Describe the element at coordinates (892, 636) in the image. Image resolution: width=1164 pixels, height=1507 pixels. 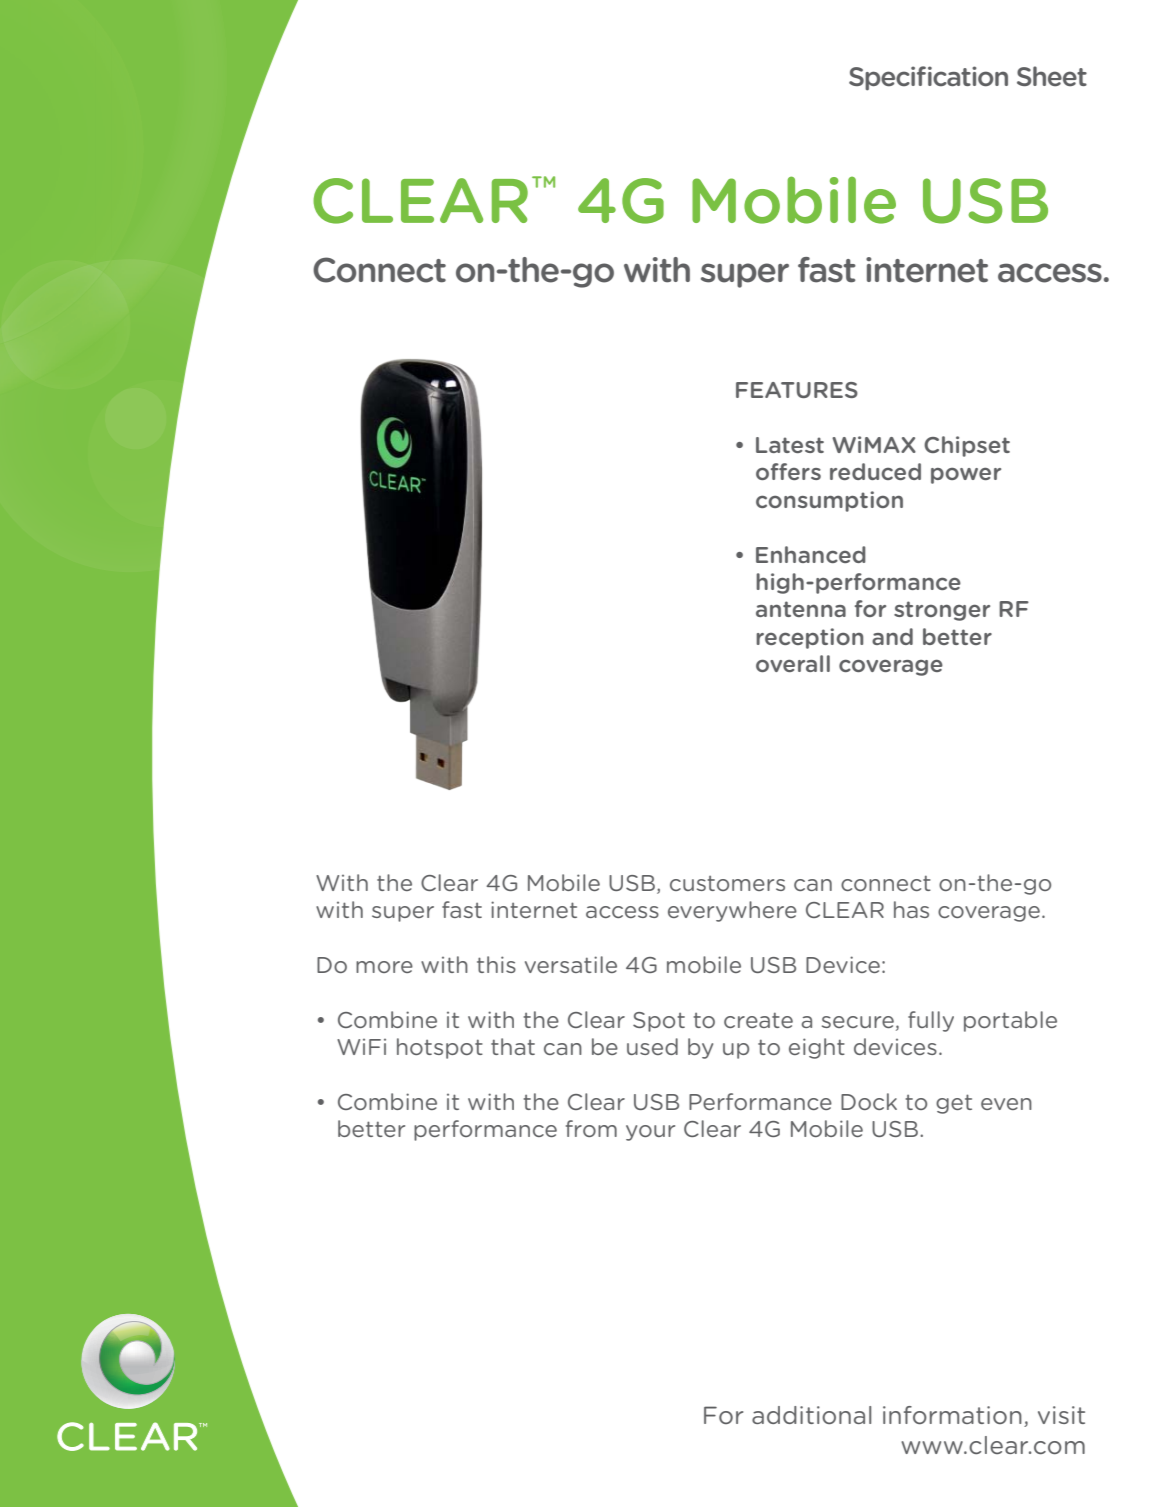
I see `and` at that location.
